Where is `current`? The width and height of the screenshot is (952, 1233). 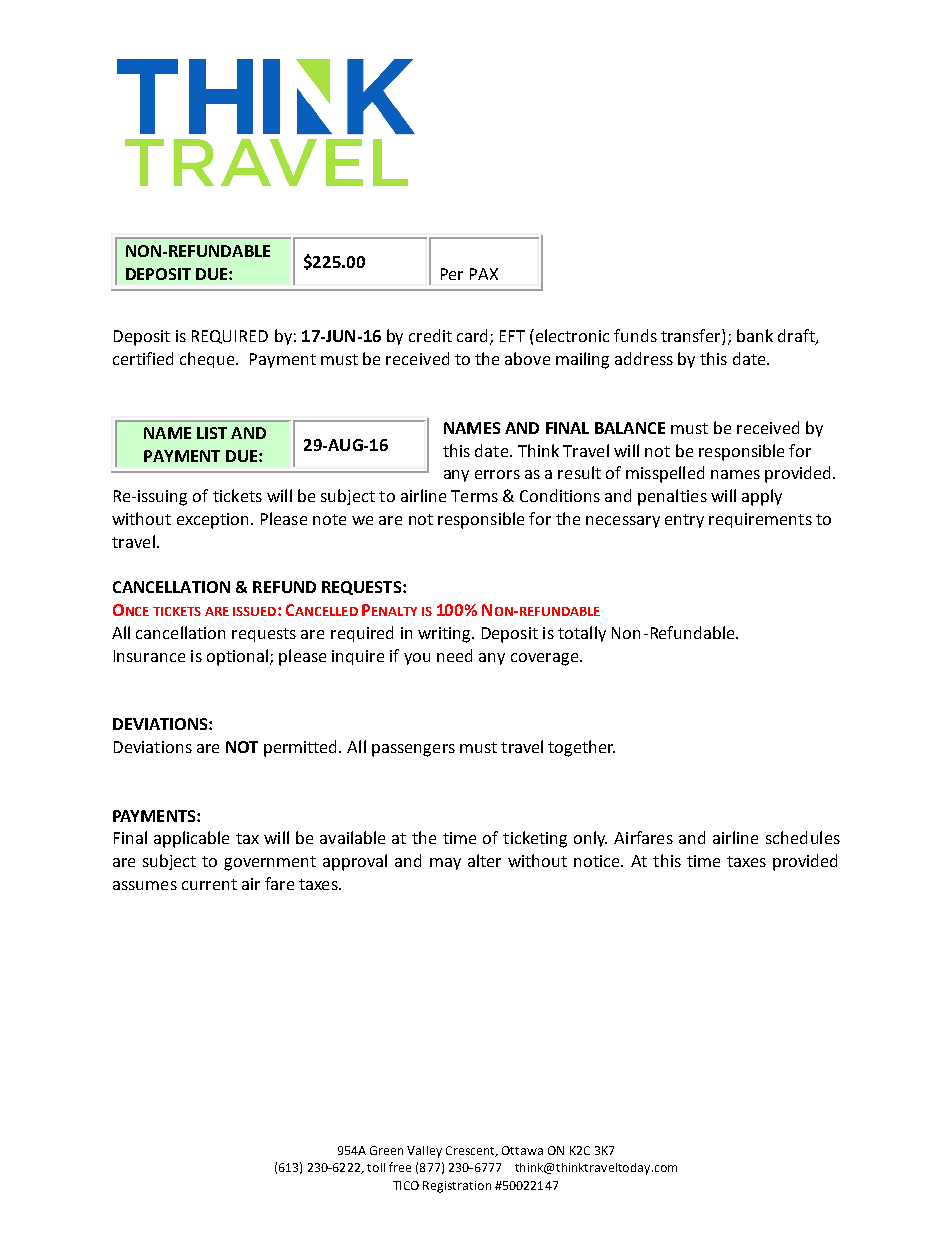
current is located at coordinates (209, 884).
